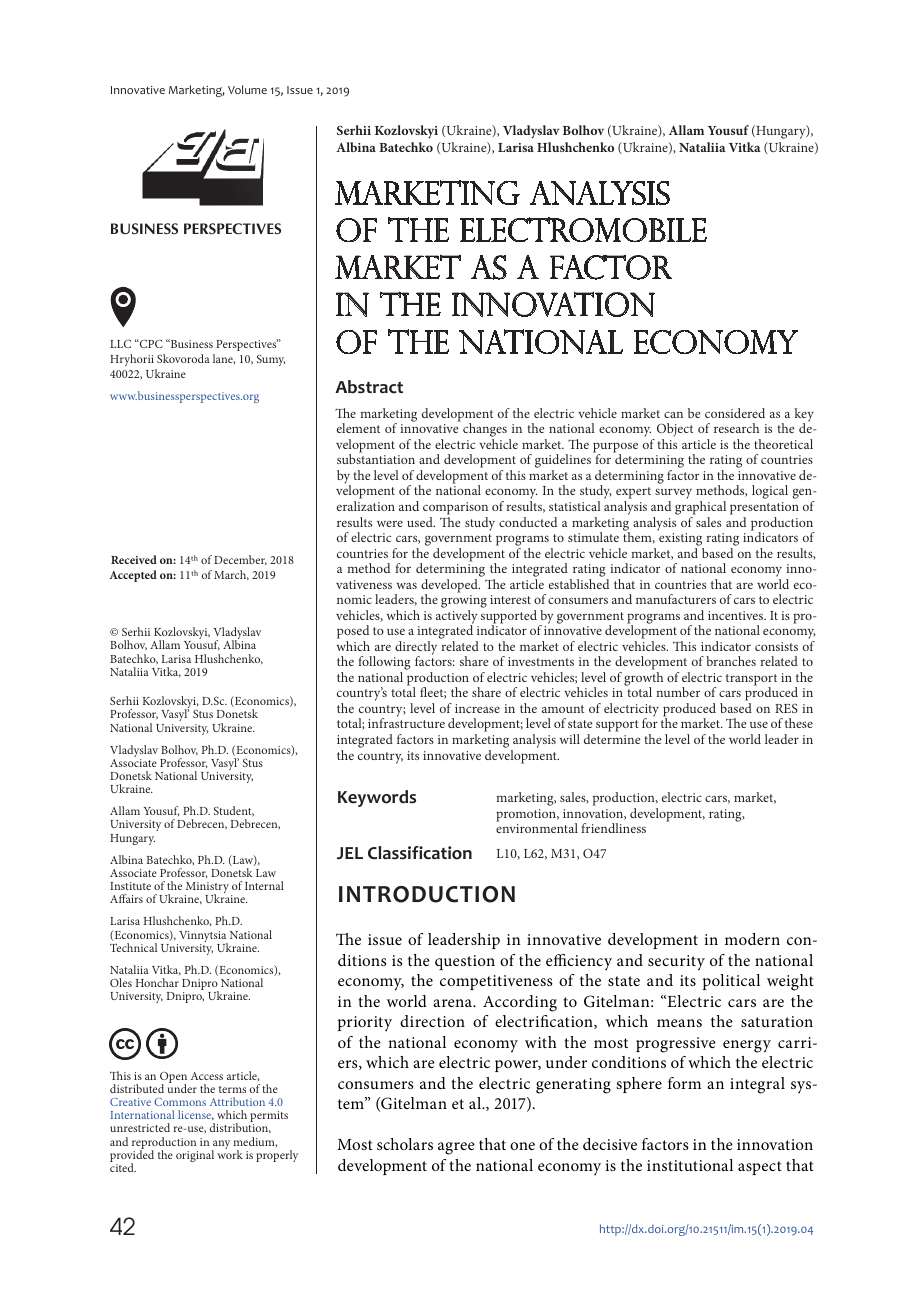  I want to click on December, so click(240, 560).
